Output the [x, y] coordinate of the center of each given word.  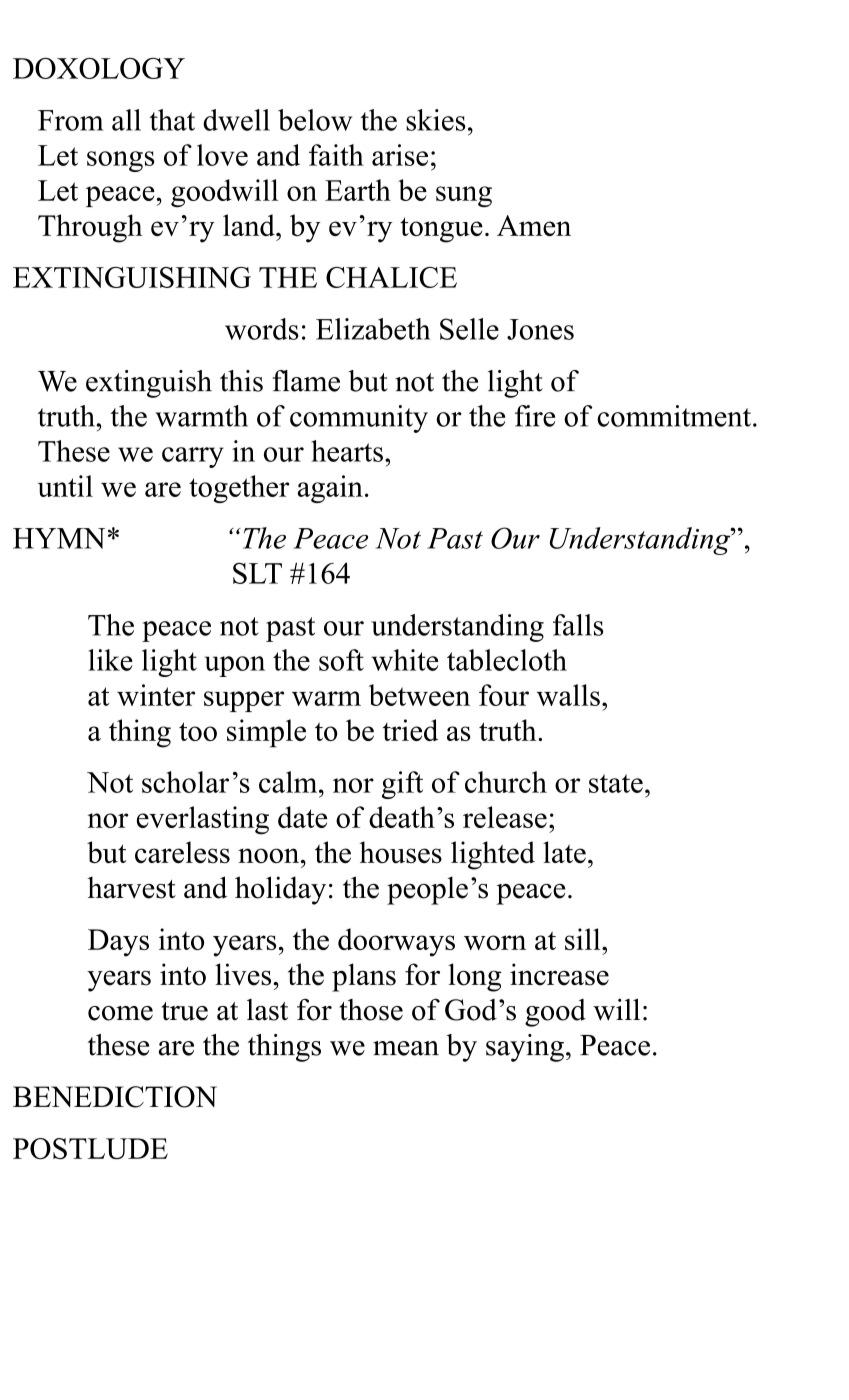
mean [406, 1048]
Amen [534, 225]
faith [336, 155]
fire [535, 416]
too [198, 731]
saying [525, 1048]
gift [402, 785]
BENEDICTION [115, 1097]
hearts [347, 451]
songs [120, 161]
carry [193, 457]
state [616, 783]
